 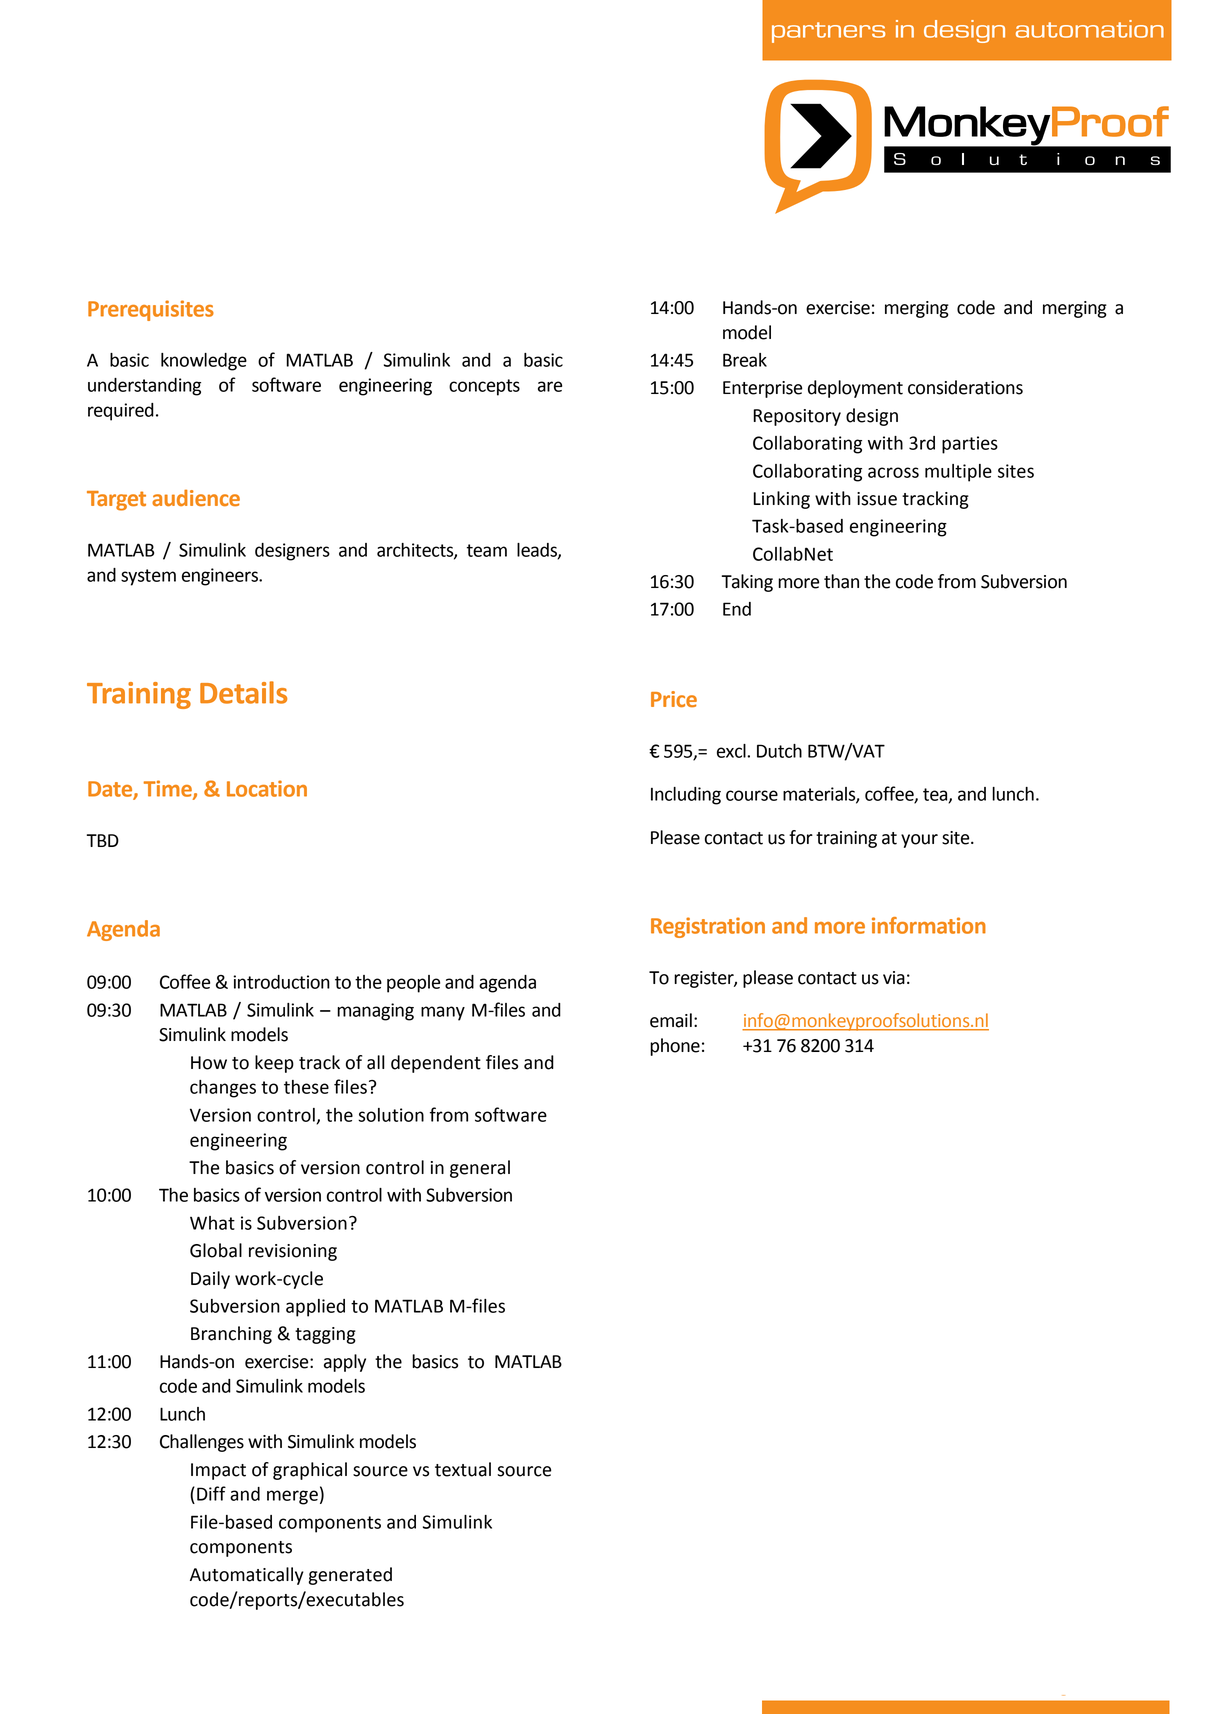 What do you see at coordinates (708, 927) in the screenshot?
I see `Registration` at bounding box center [708, 927].
